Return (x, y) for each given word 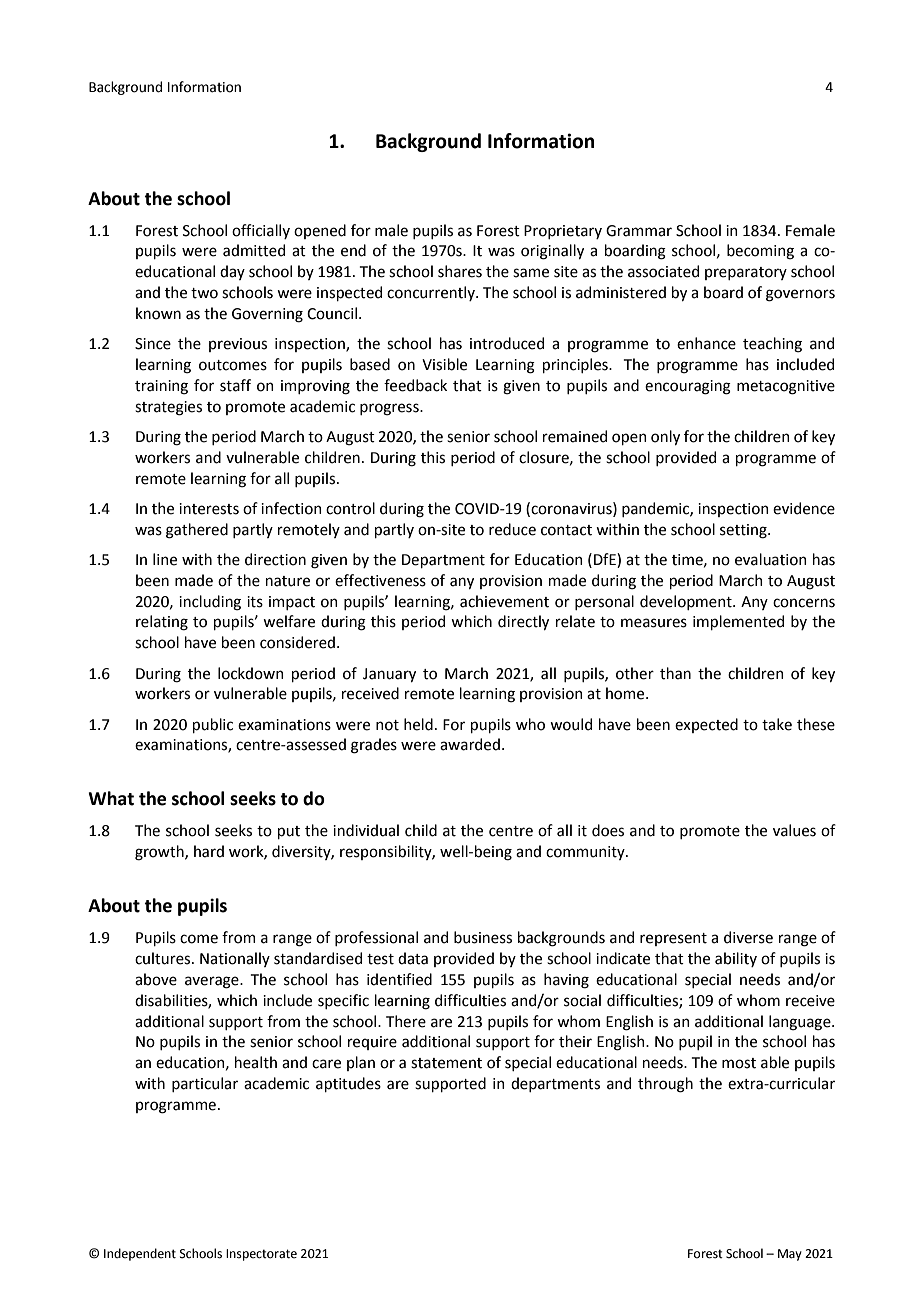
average (213, 982)
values (794, 830)
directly (523, 622)
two (204, 293)
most (739, 1063)
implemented (738, 622)
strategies (168, 408)
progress (390, 409)
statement (446, 1063)
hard (209, 851)
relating (162, 623)
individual (366, 830)
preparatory (746, 273)
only (665, 437)
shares (460, 271)
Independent (140, 1254)
